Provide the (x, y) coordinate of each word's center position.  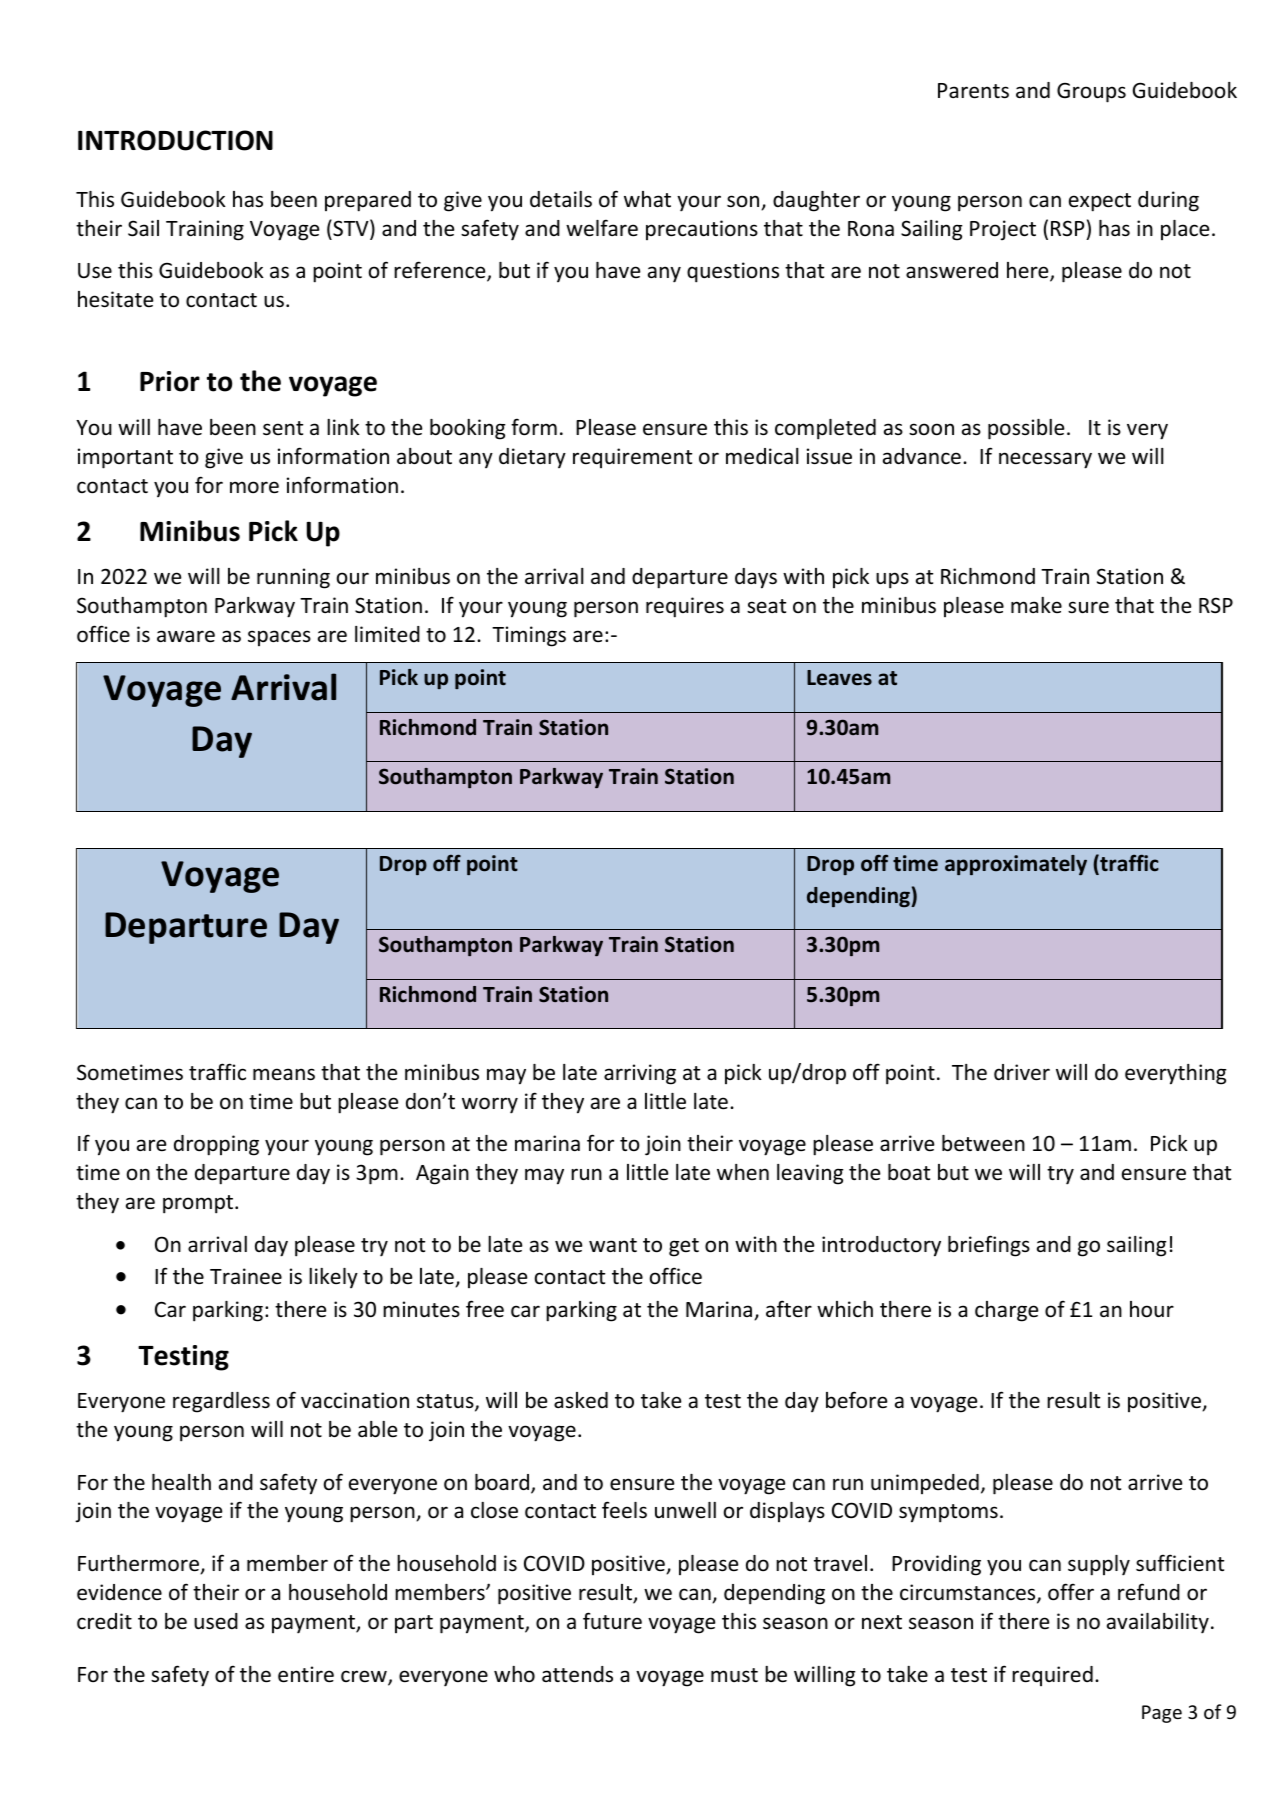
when (743, 1172)
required (1052, 1676)
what (647, 199)
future (612, 1621)
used (216, 1621)
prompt (199, 1204)
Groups (1091, 93)
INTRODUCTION (175, 140)
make (1036, 605)
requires (685, 607)
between (983, 1143)
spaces (279, 638)
